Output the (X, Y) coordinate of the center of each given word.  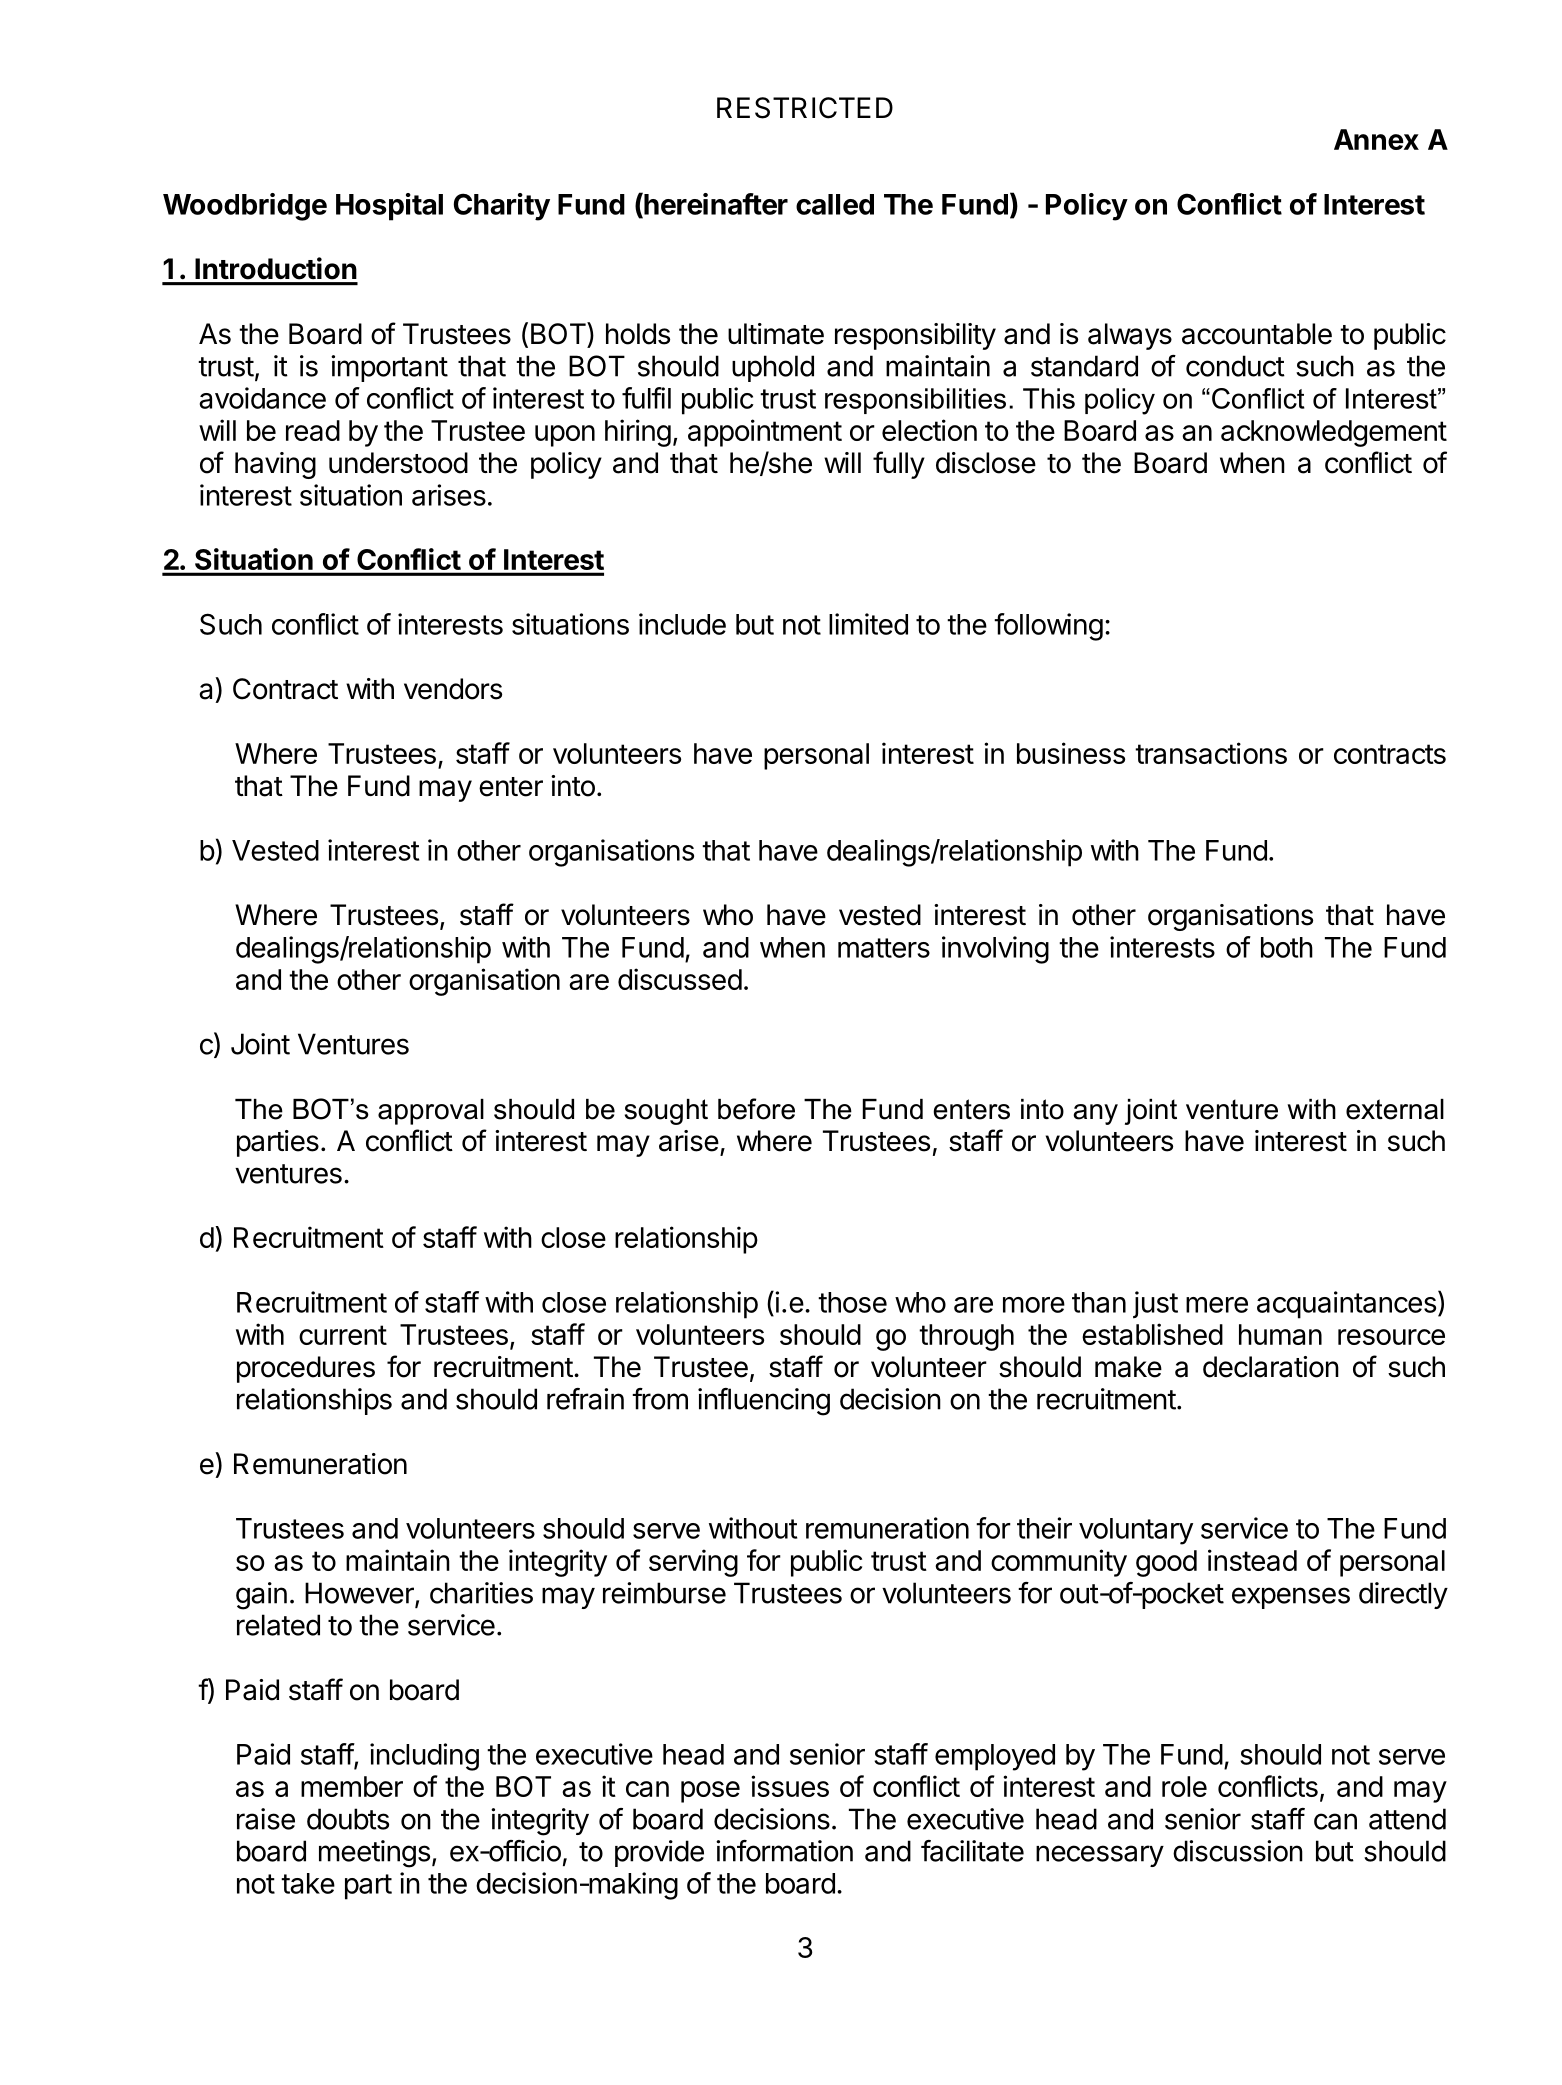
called (835, 204)
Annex (1376, 139)
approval (431, 1112)
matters (884, 948)
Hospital (389, 207)
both (1287, 947)
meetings (374, 1854)
